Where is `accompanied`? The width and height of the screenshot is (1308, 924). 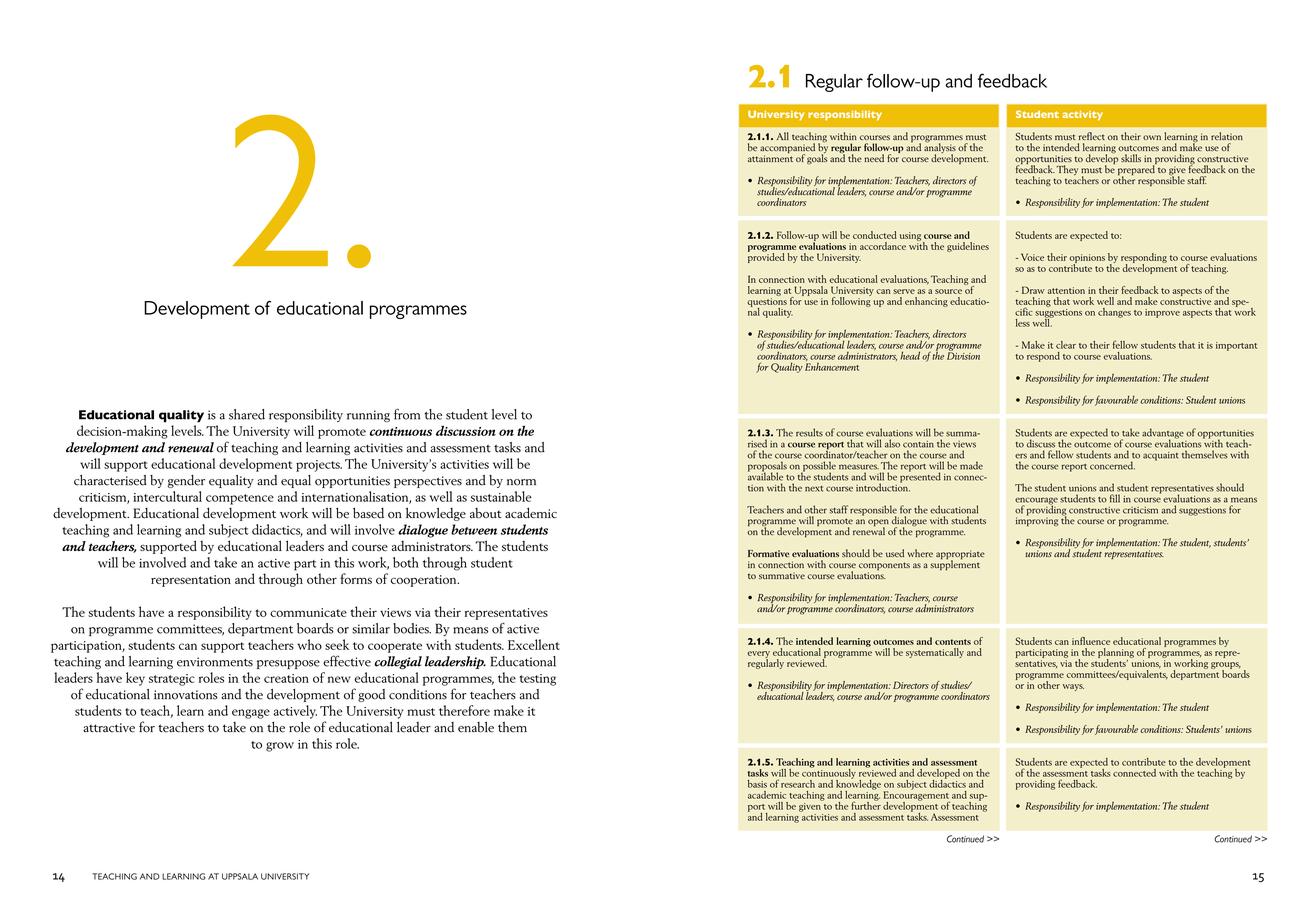
accompanied is located at coordinates (787, 149).
